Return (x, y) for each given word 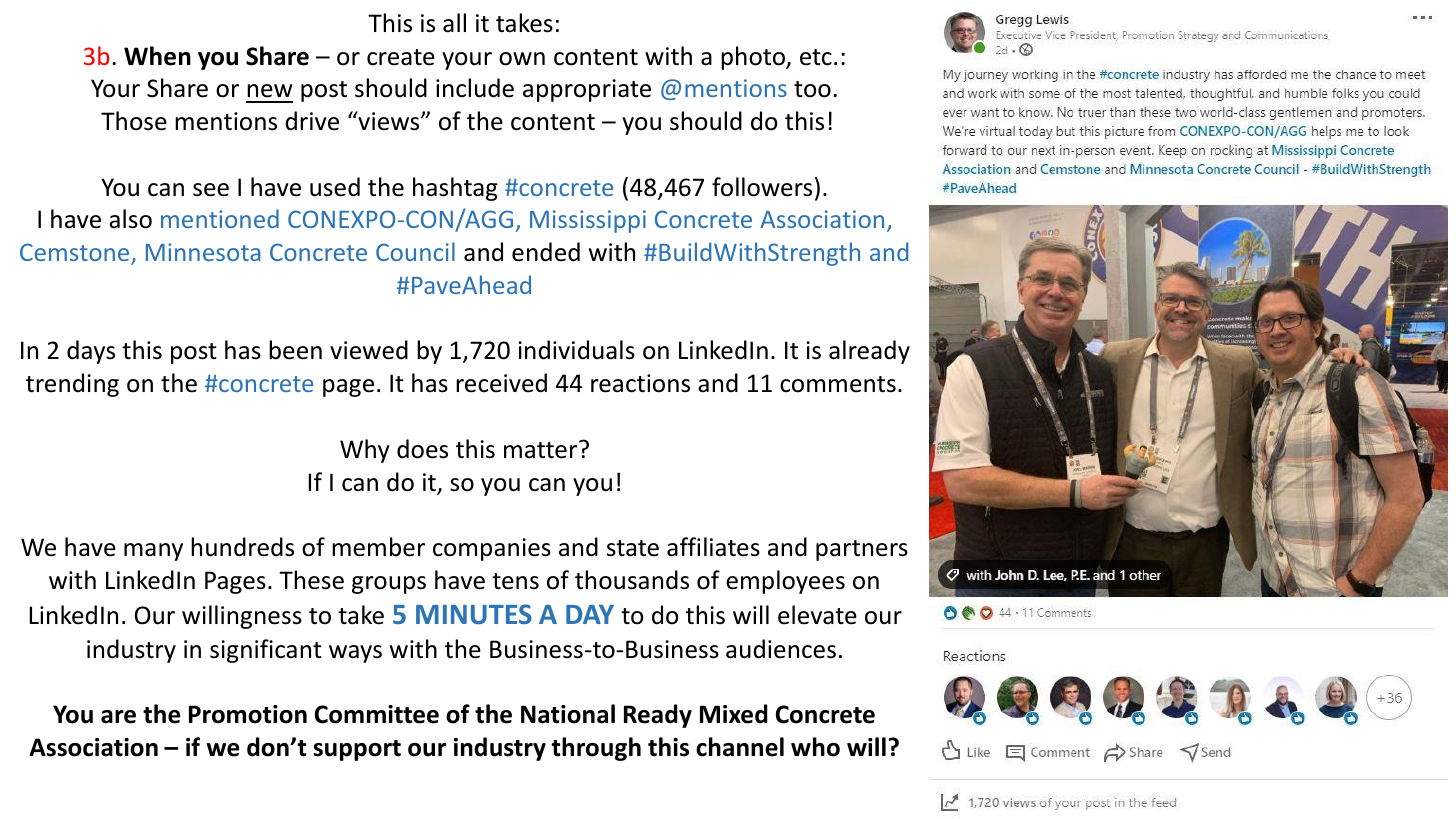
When (157, 56)
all (454, 23)
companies (492, 549)
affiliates (713, 547)
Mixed (734, 714)
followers (762, 187)
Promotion (248, 714)
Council (415, 251)
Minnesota (203, 252)
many (153, 552)
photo (754, 58)
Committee (377, 714)
